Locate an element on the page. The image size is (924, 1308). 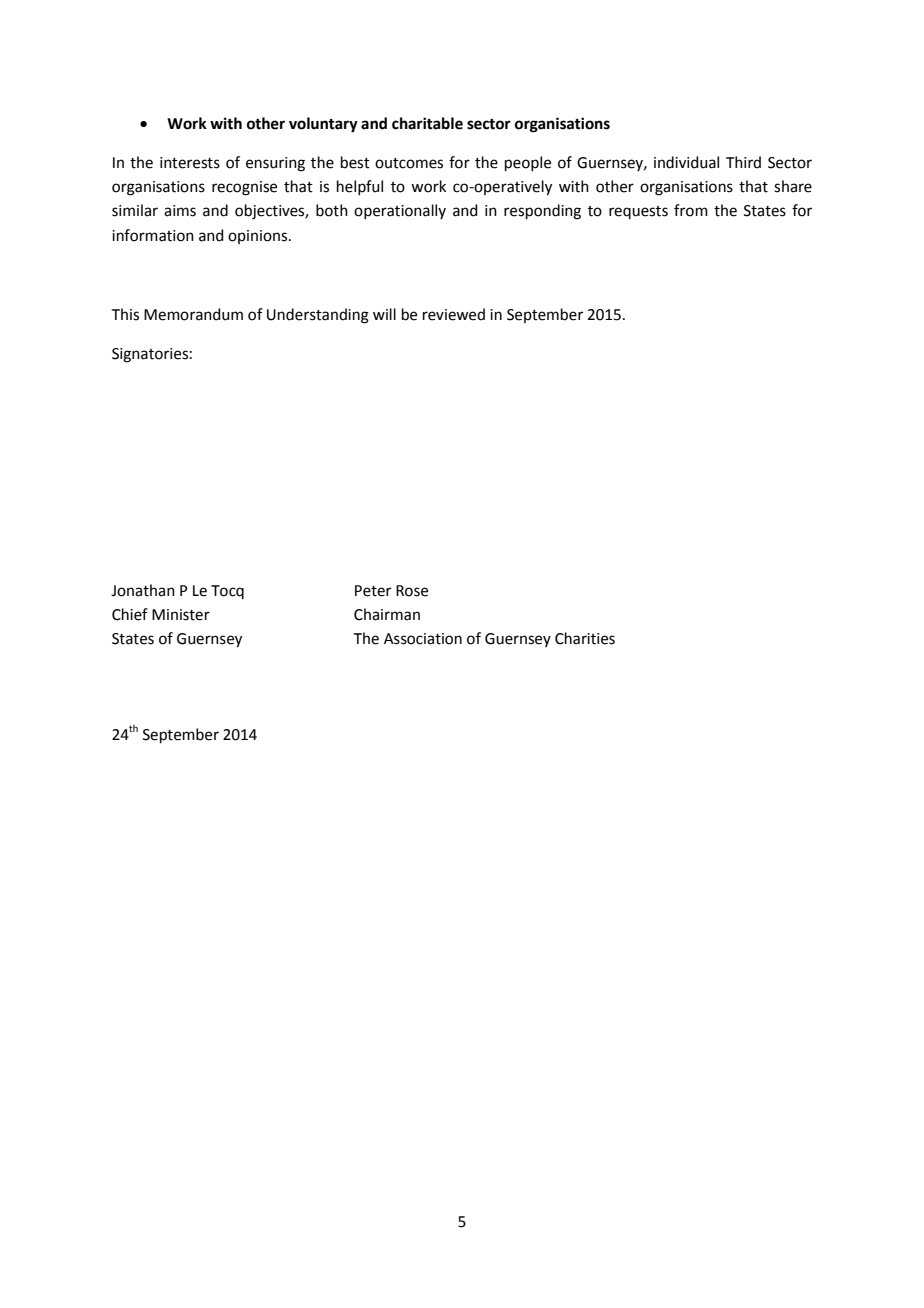
will is located at coordinates (384, 314).
